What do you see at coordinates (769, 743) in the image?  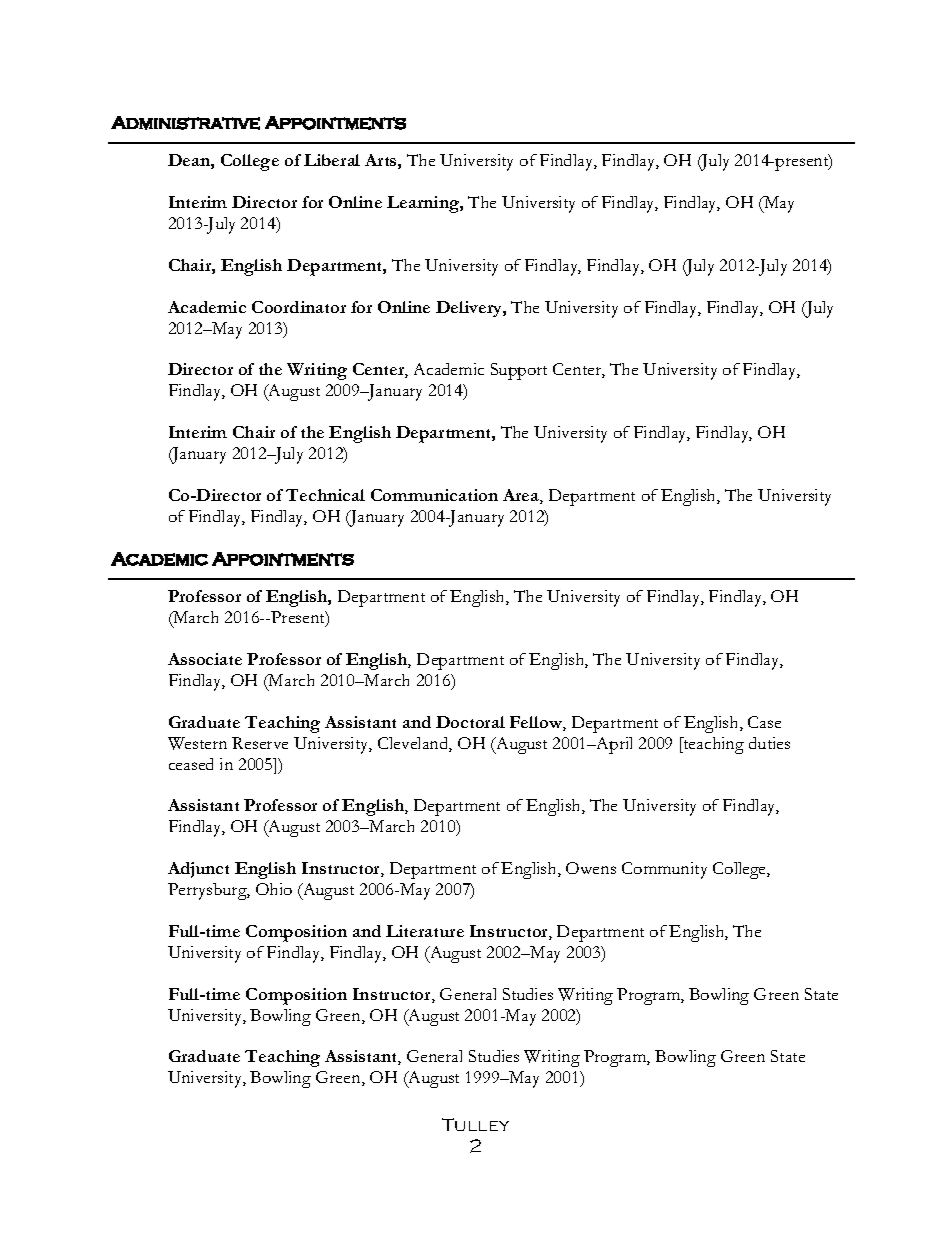 I see `duties` at bounding box center [769, 743].
